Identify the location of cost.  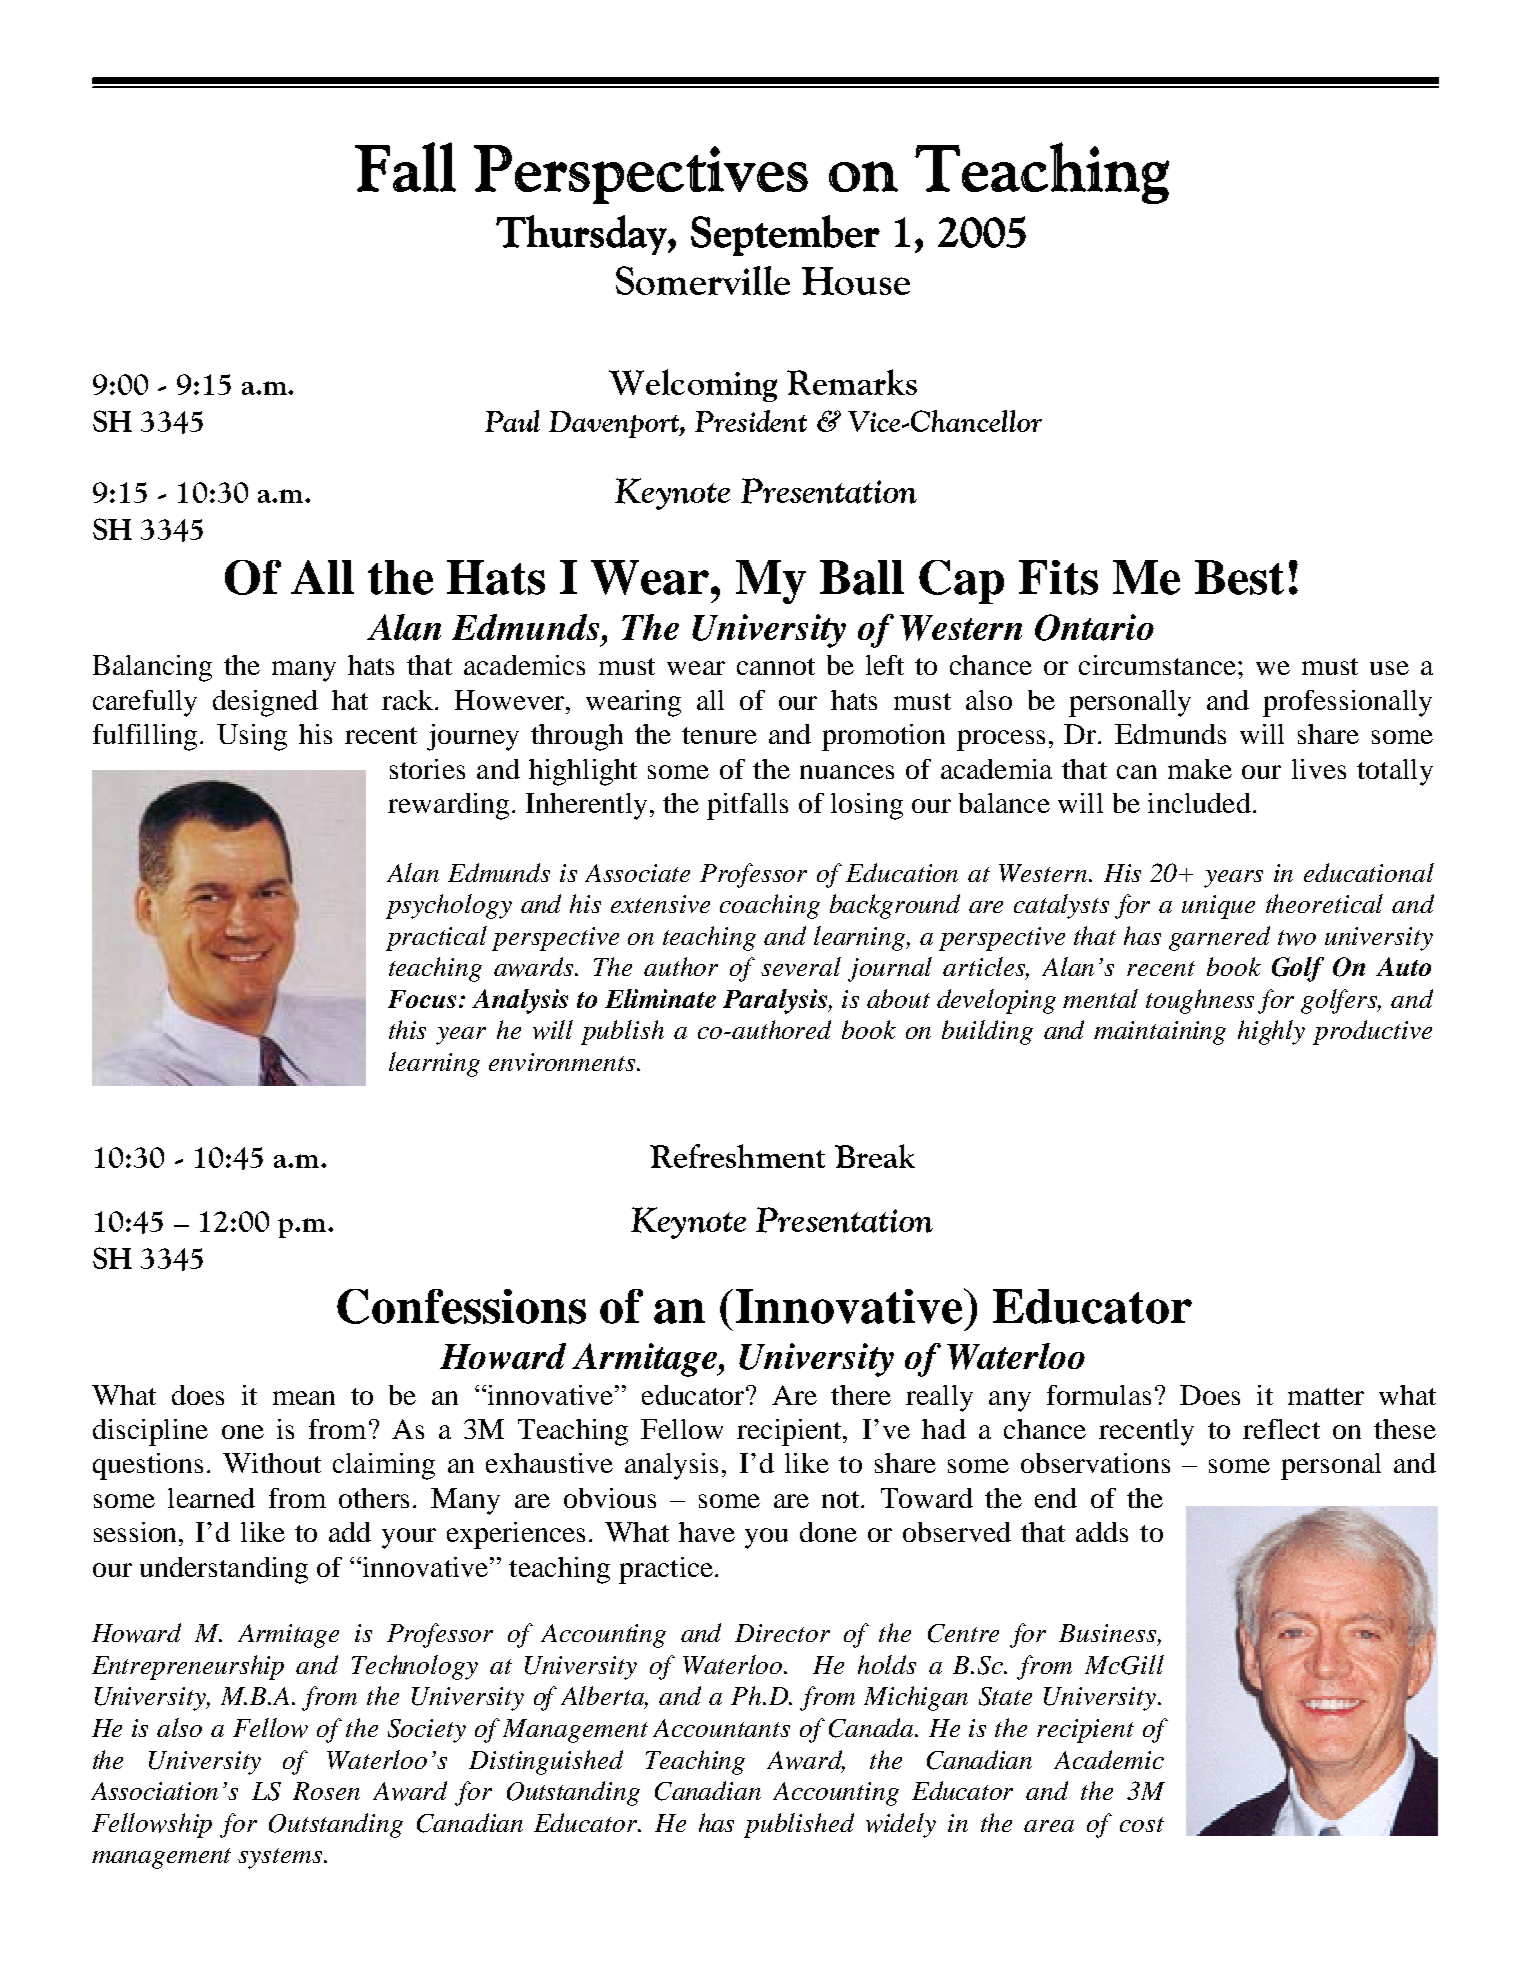
(1142, 1824).
